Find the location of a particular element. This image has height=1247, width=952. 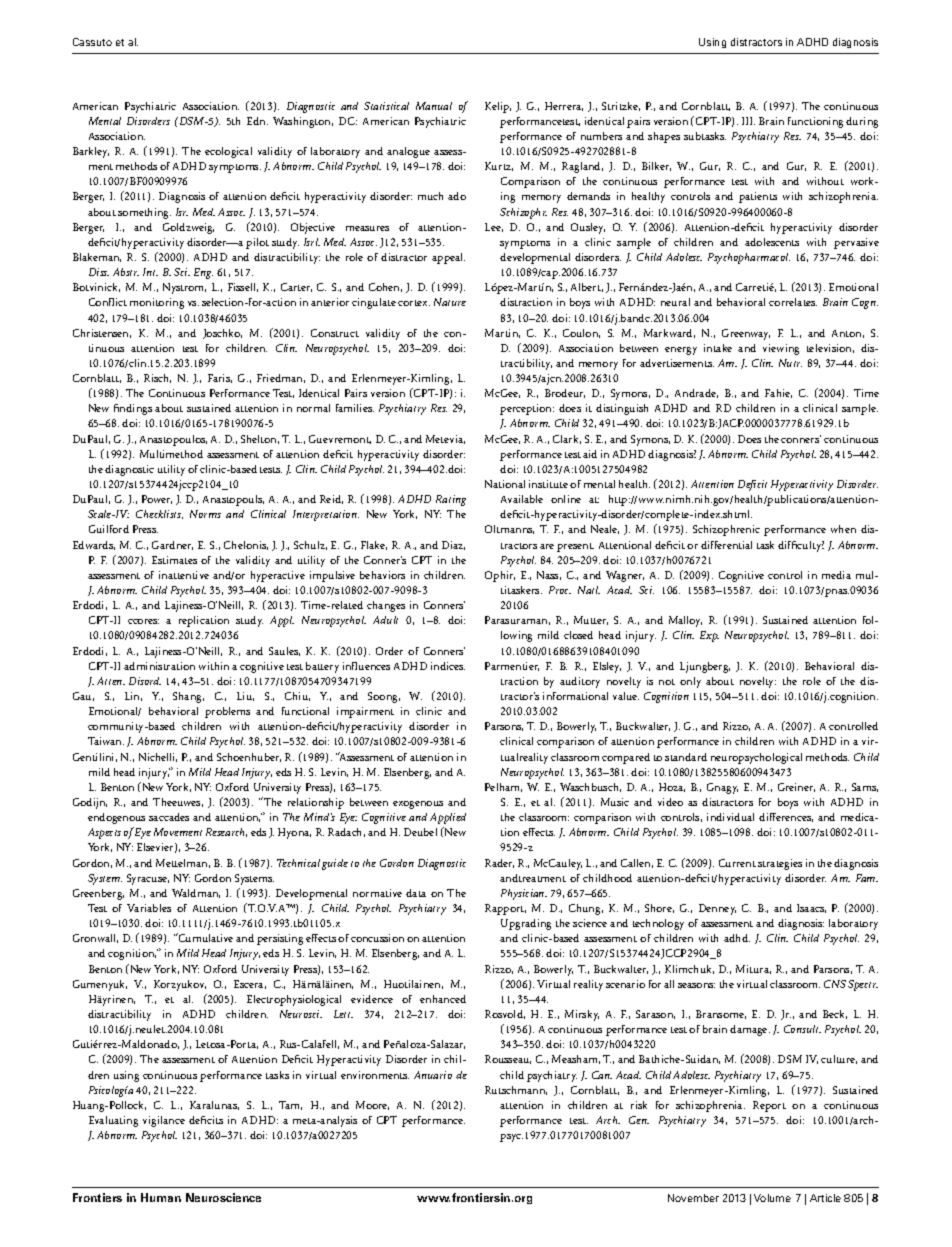

Variables is located at coordinates (149, 908).
